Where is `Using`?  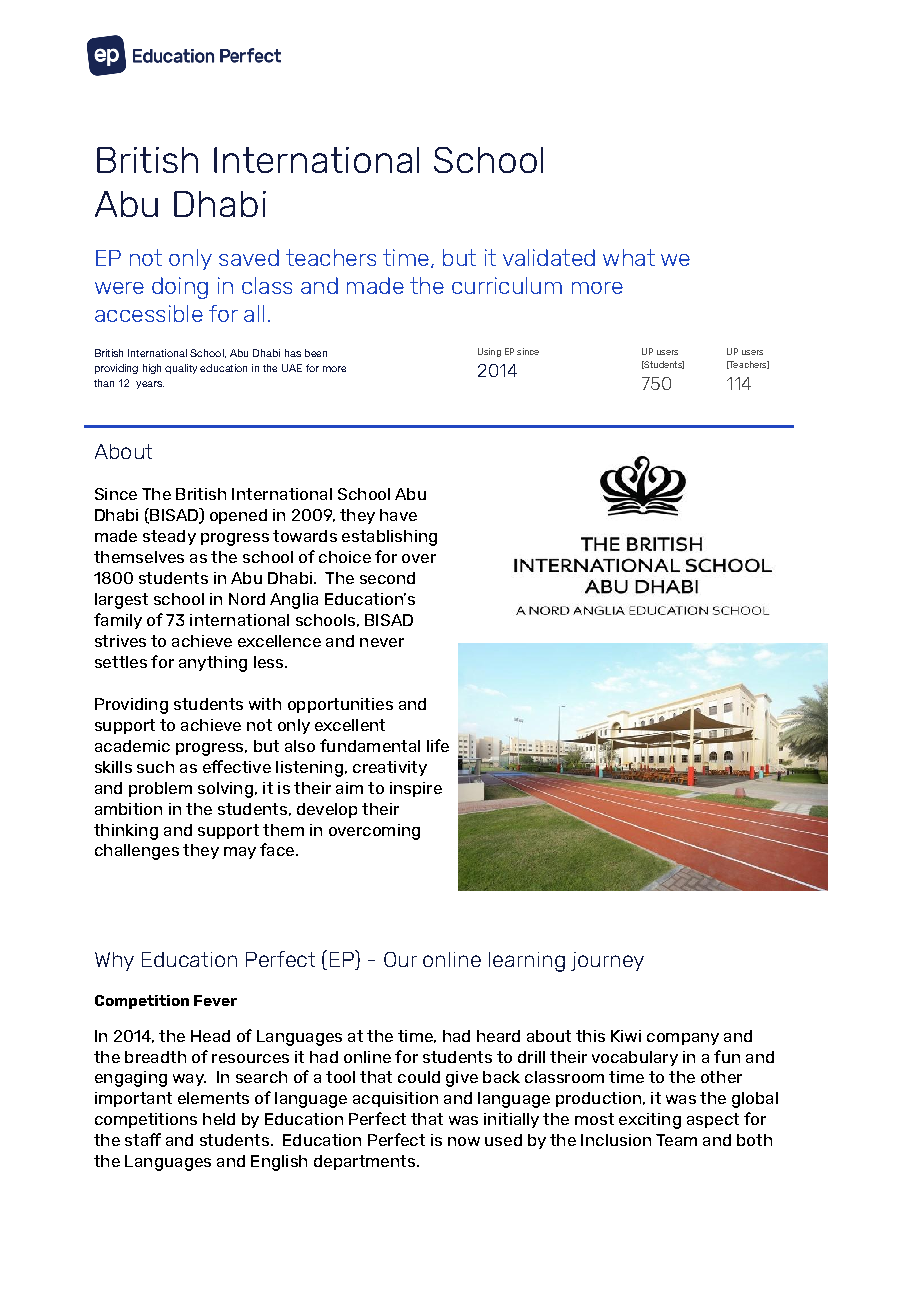
Using is located at coordinates (489, 352).
